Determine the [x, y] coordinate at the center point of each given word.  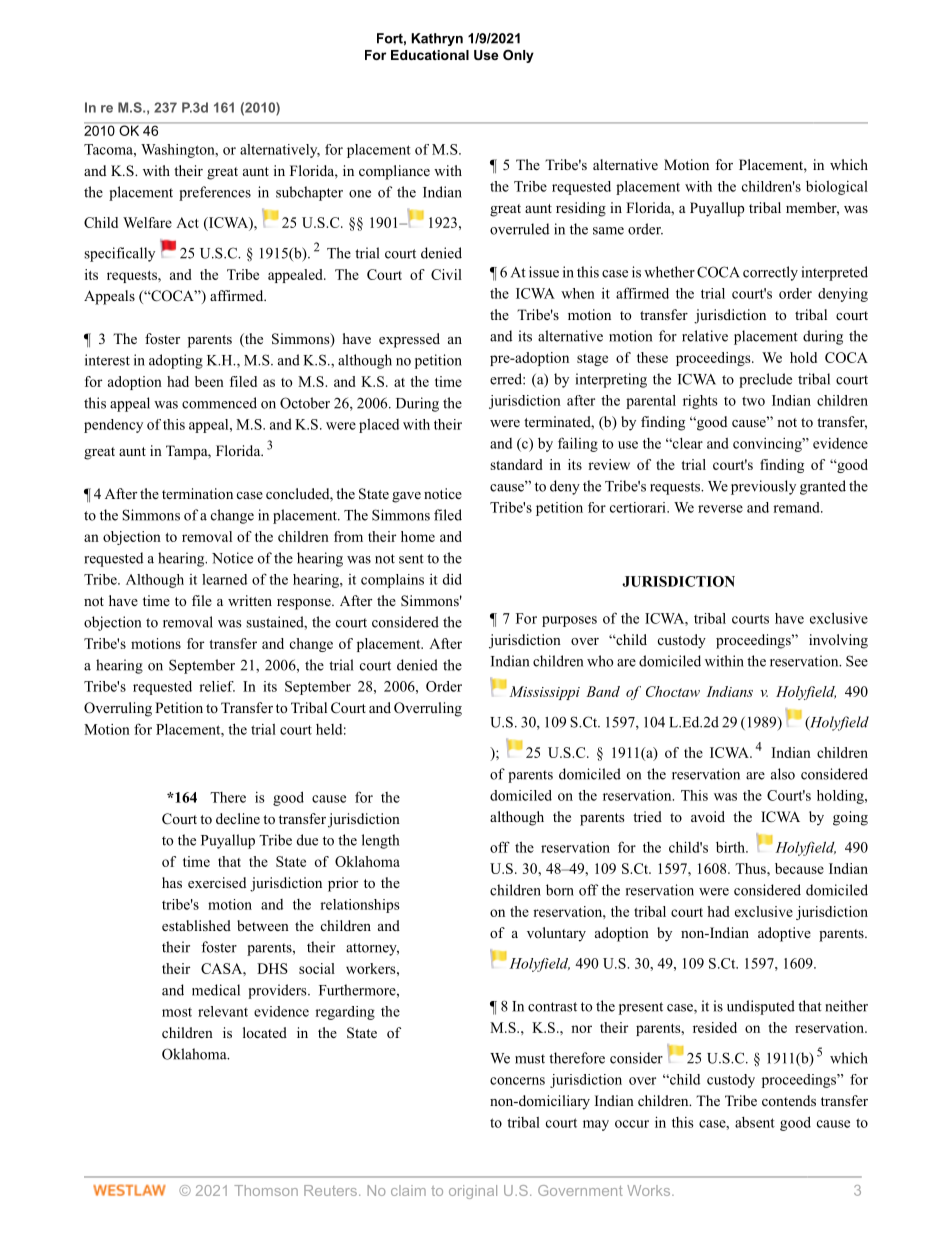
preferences [215, 193]
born [560, 890]
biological [837, 188]
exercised [217, 882]
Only [518, 56]
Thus [751, 868]
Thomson [266, 1190]
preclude [765, 380]
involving [838, 641]
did [452, 579]
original [473, 1192]
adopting [176, 361]
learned [224, 579]
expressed [409, 340]
